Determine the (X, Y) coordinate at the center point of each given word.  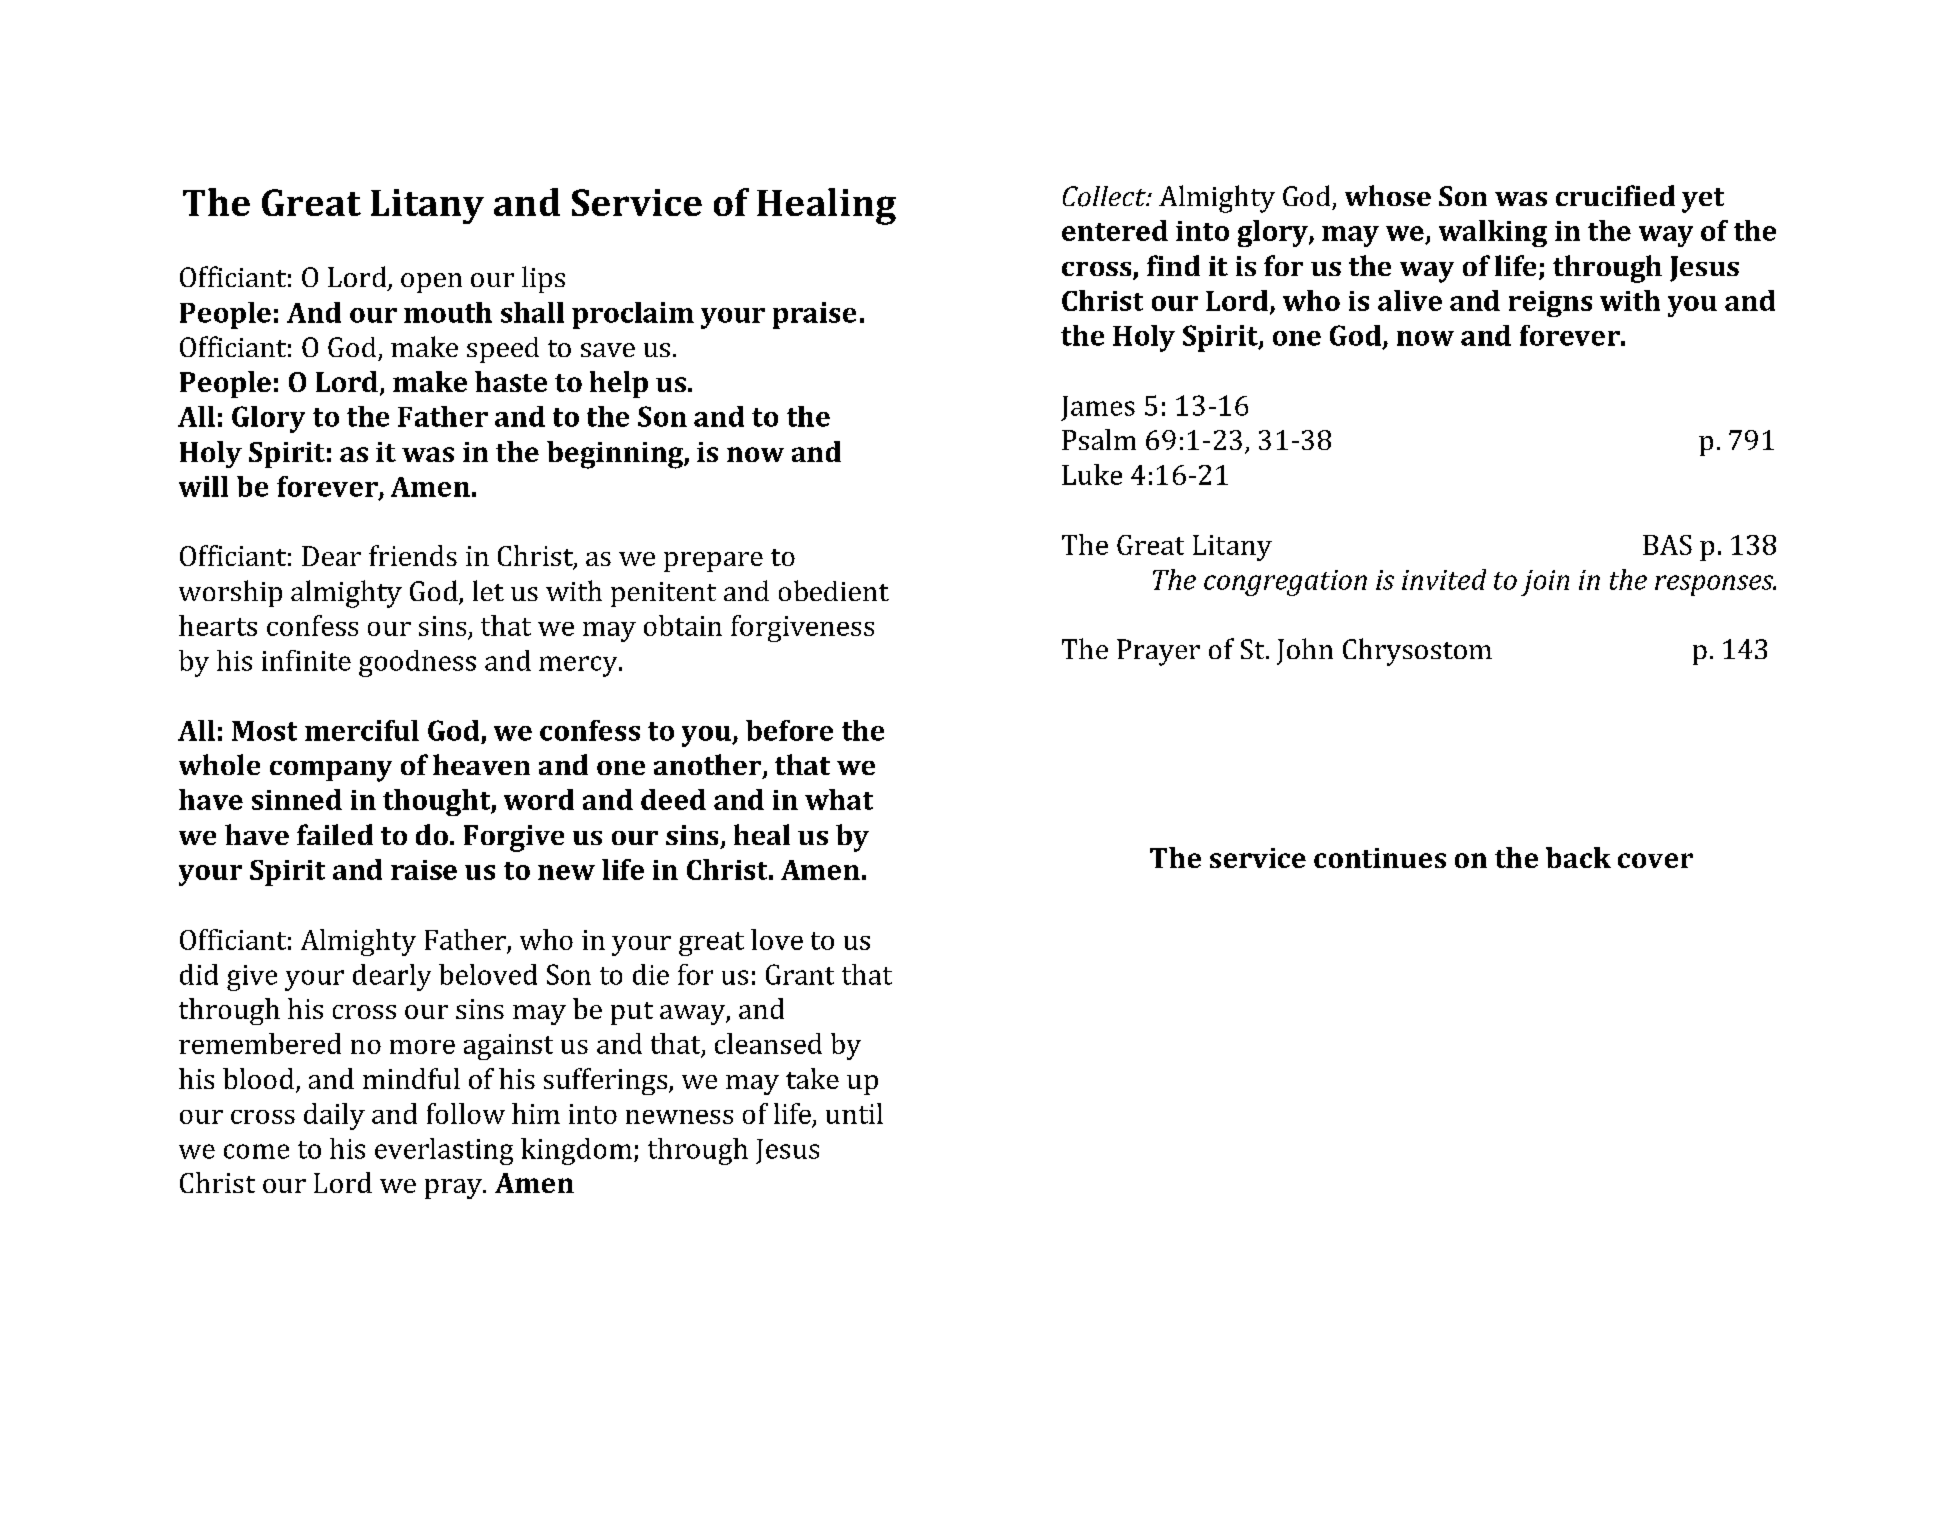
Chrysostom (1417, 652)
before (789, 730)
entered (1115, 230)
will (203, 486)
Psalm (1099, 439)
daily (334, 1116)
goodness (417, 663)
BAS (1667, 545)
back (1578, 857)
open (431, 283)
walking (1493, 233)
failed (335, 834)
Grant (800, 974)
